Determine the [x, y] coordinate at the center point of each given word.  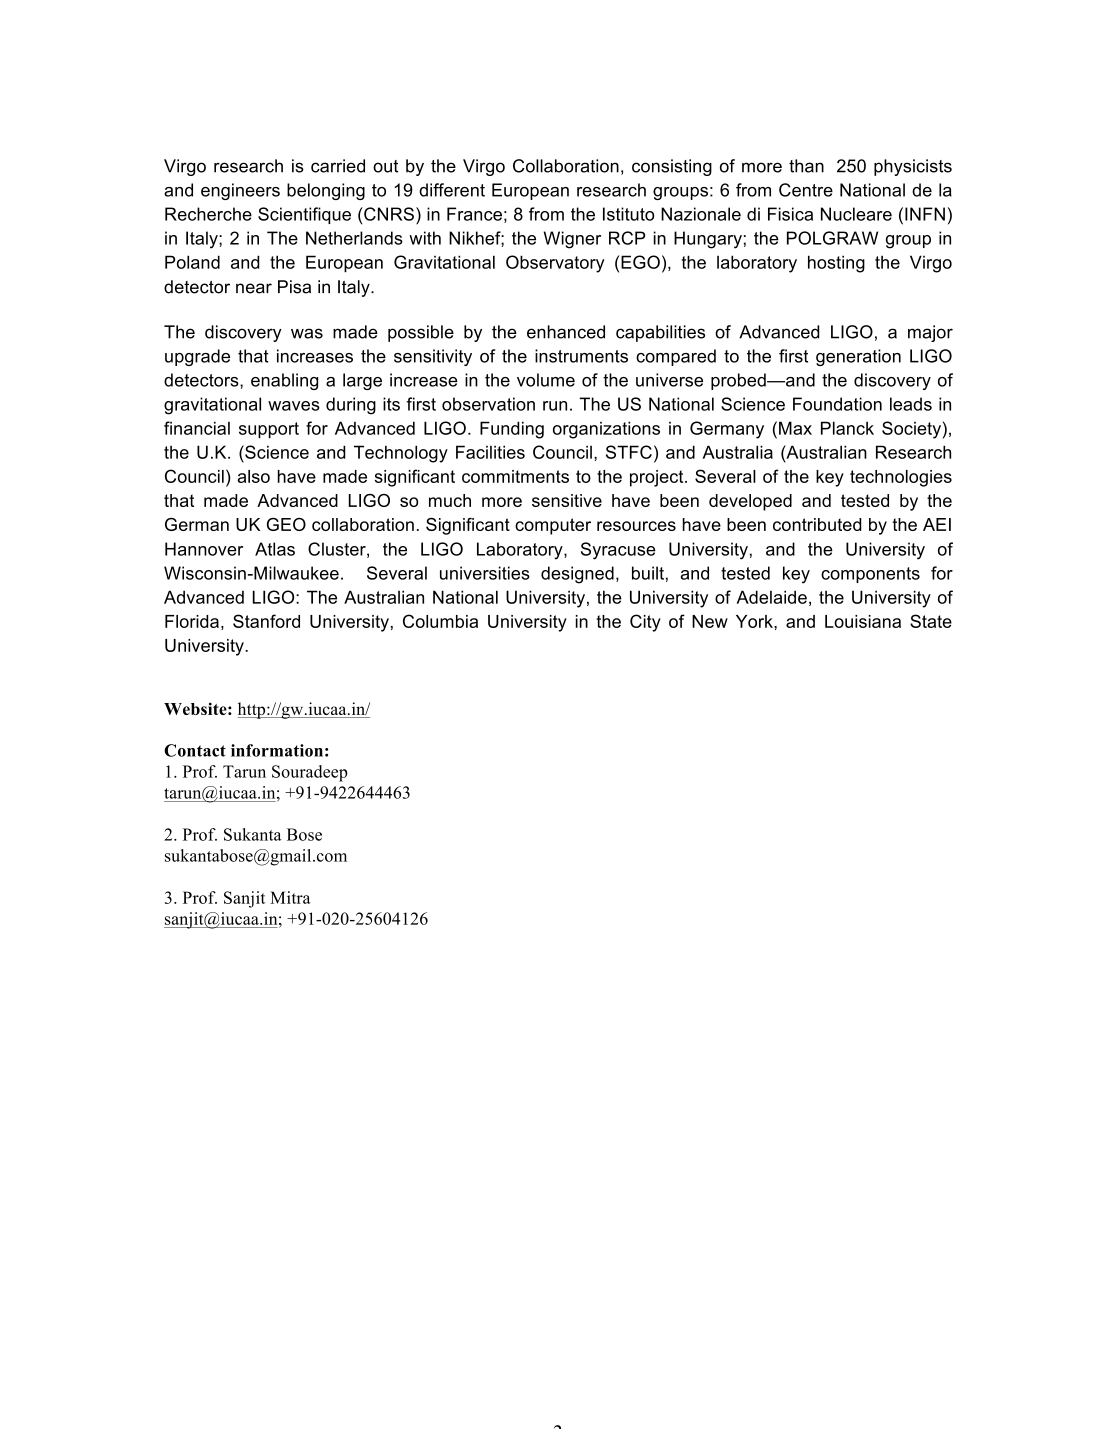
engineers [240, 191]
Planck [847, 428]
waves [294, 406]
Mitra [290, 897]
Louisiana [863, 621]
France [474, 214]
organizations [606, 430]
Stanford [266, 621]
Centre [806, 190]
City [645, 623]
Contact [195, 750]
